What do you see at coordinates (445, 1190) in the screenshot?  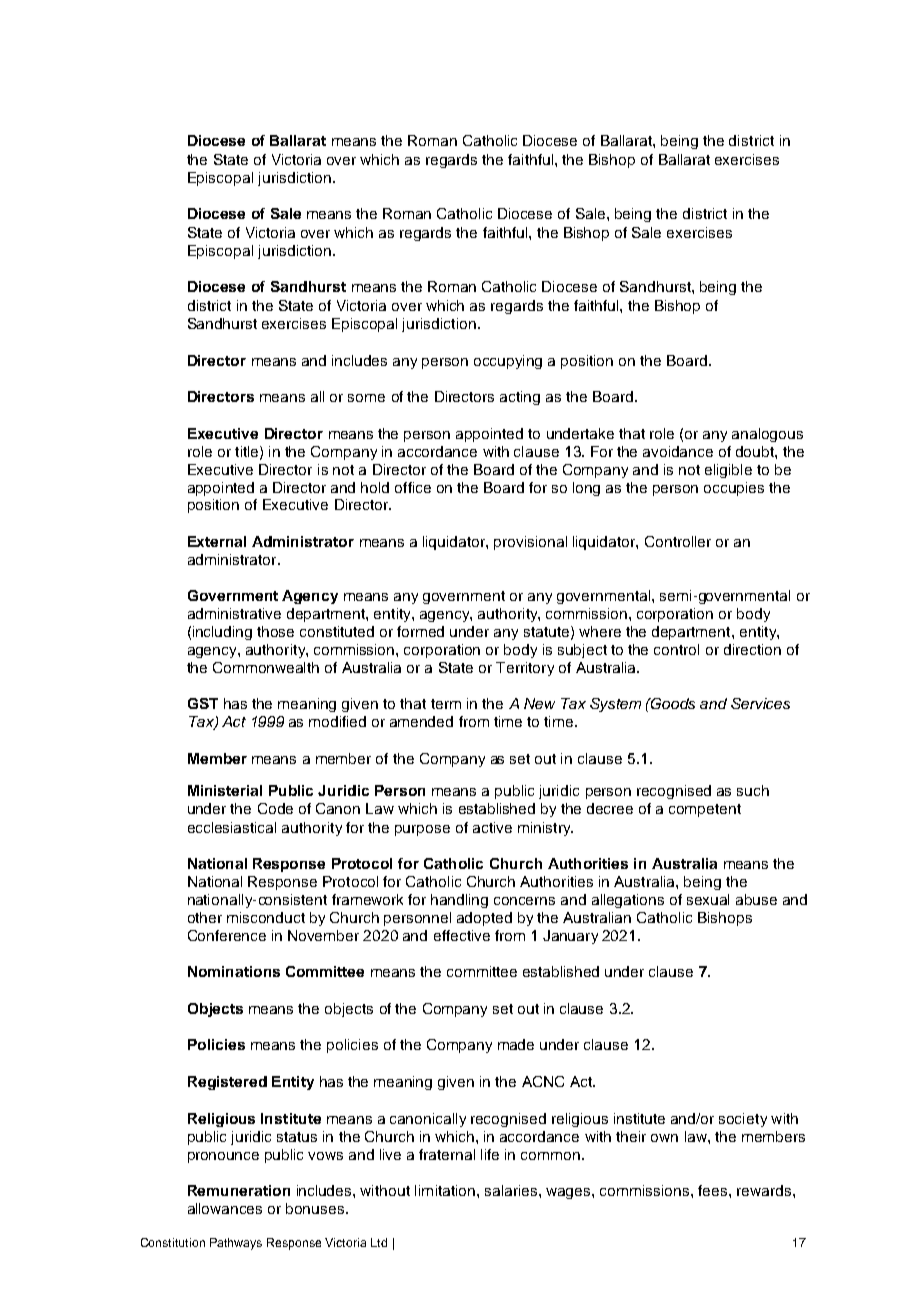 I see `limitation` at bounding box center [445, 1190].
